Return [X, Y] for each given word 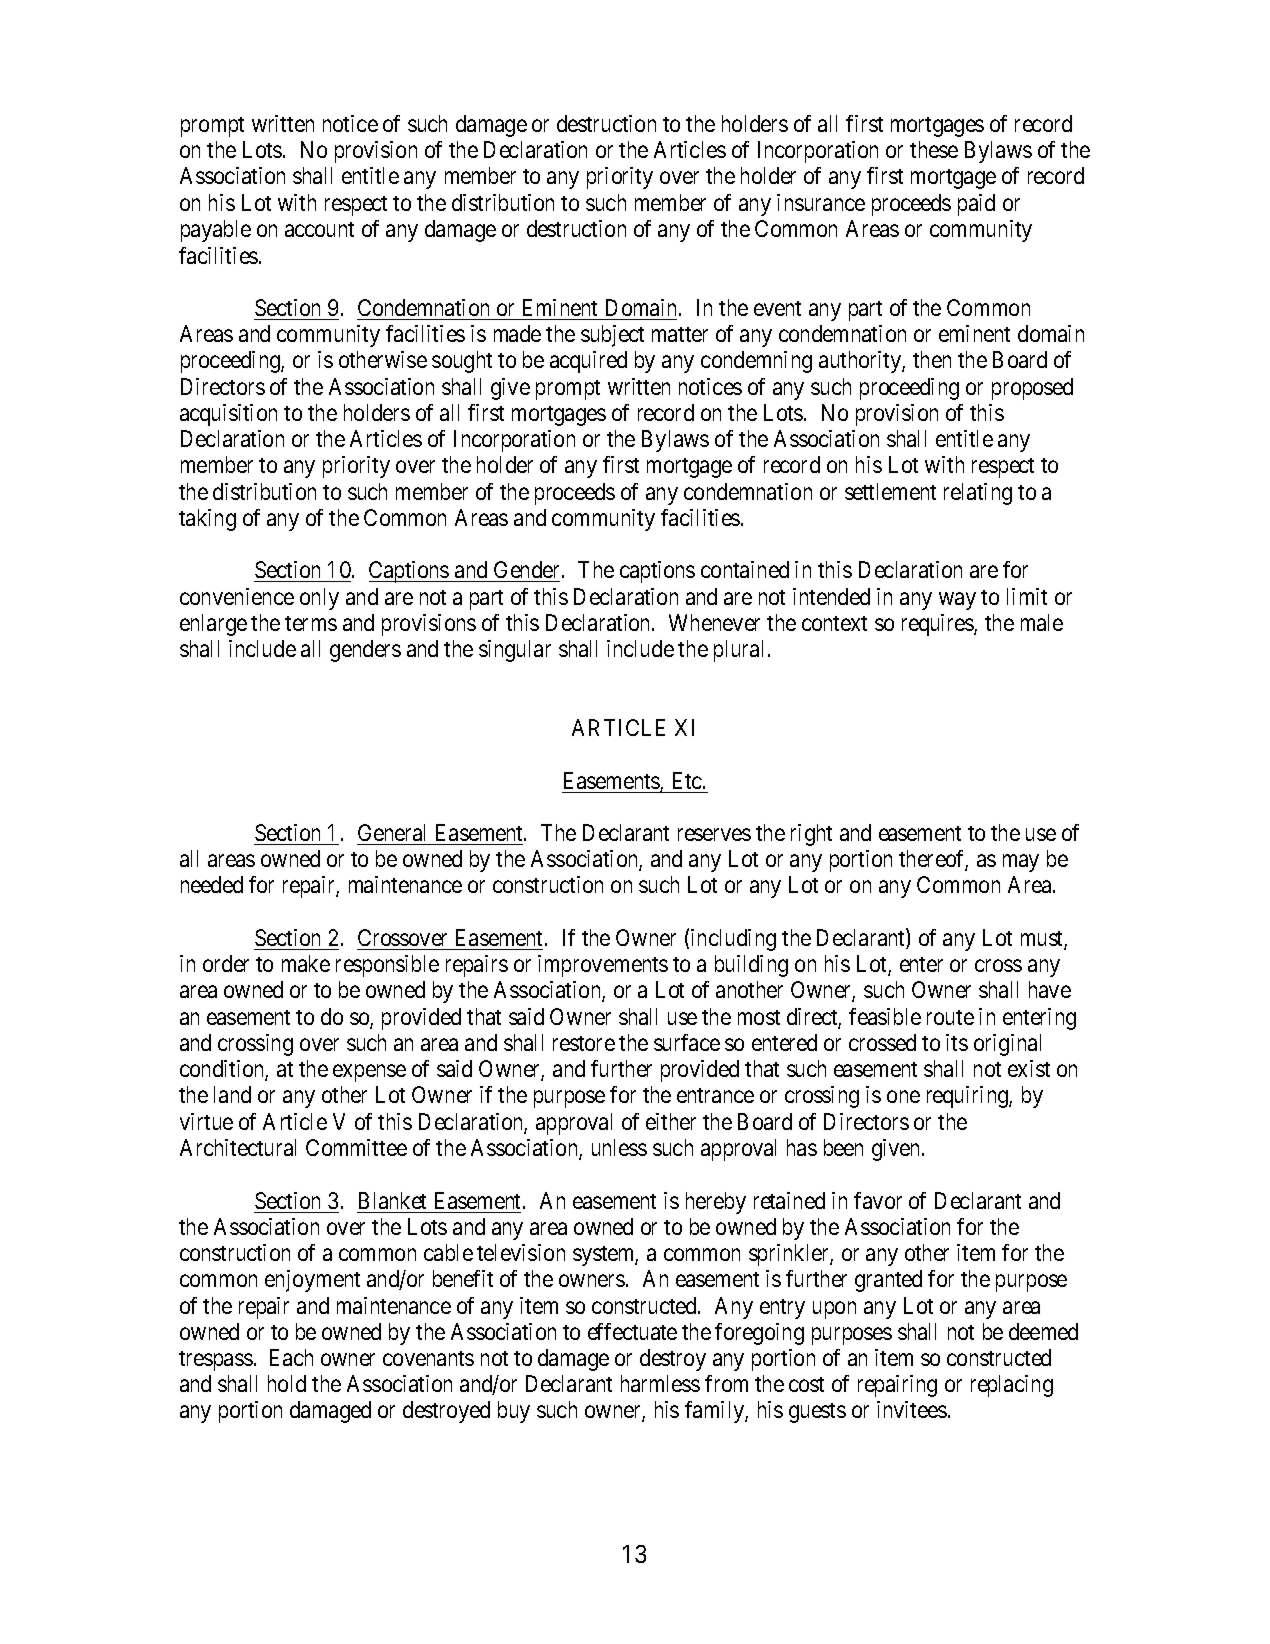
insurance [821, 202]
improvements [603, 966]
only [319, 599]
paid [976, 205]
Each [291, 1357]
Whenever [714, 622]
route [950, 1017]
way [957, 601]
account [319, 229]
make [306, 963]
